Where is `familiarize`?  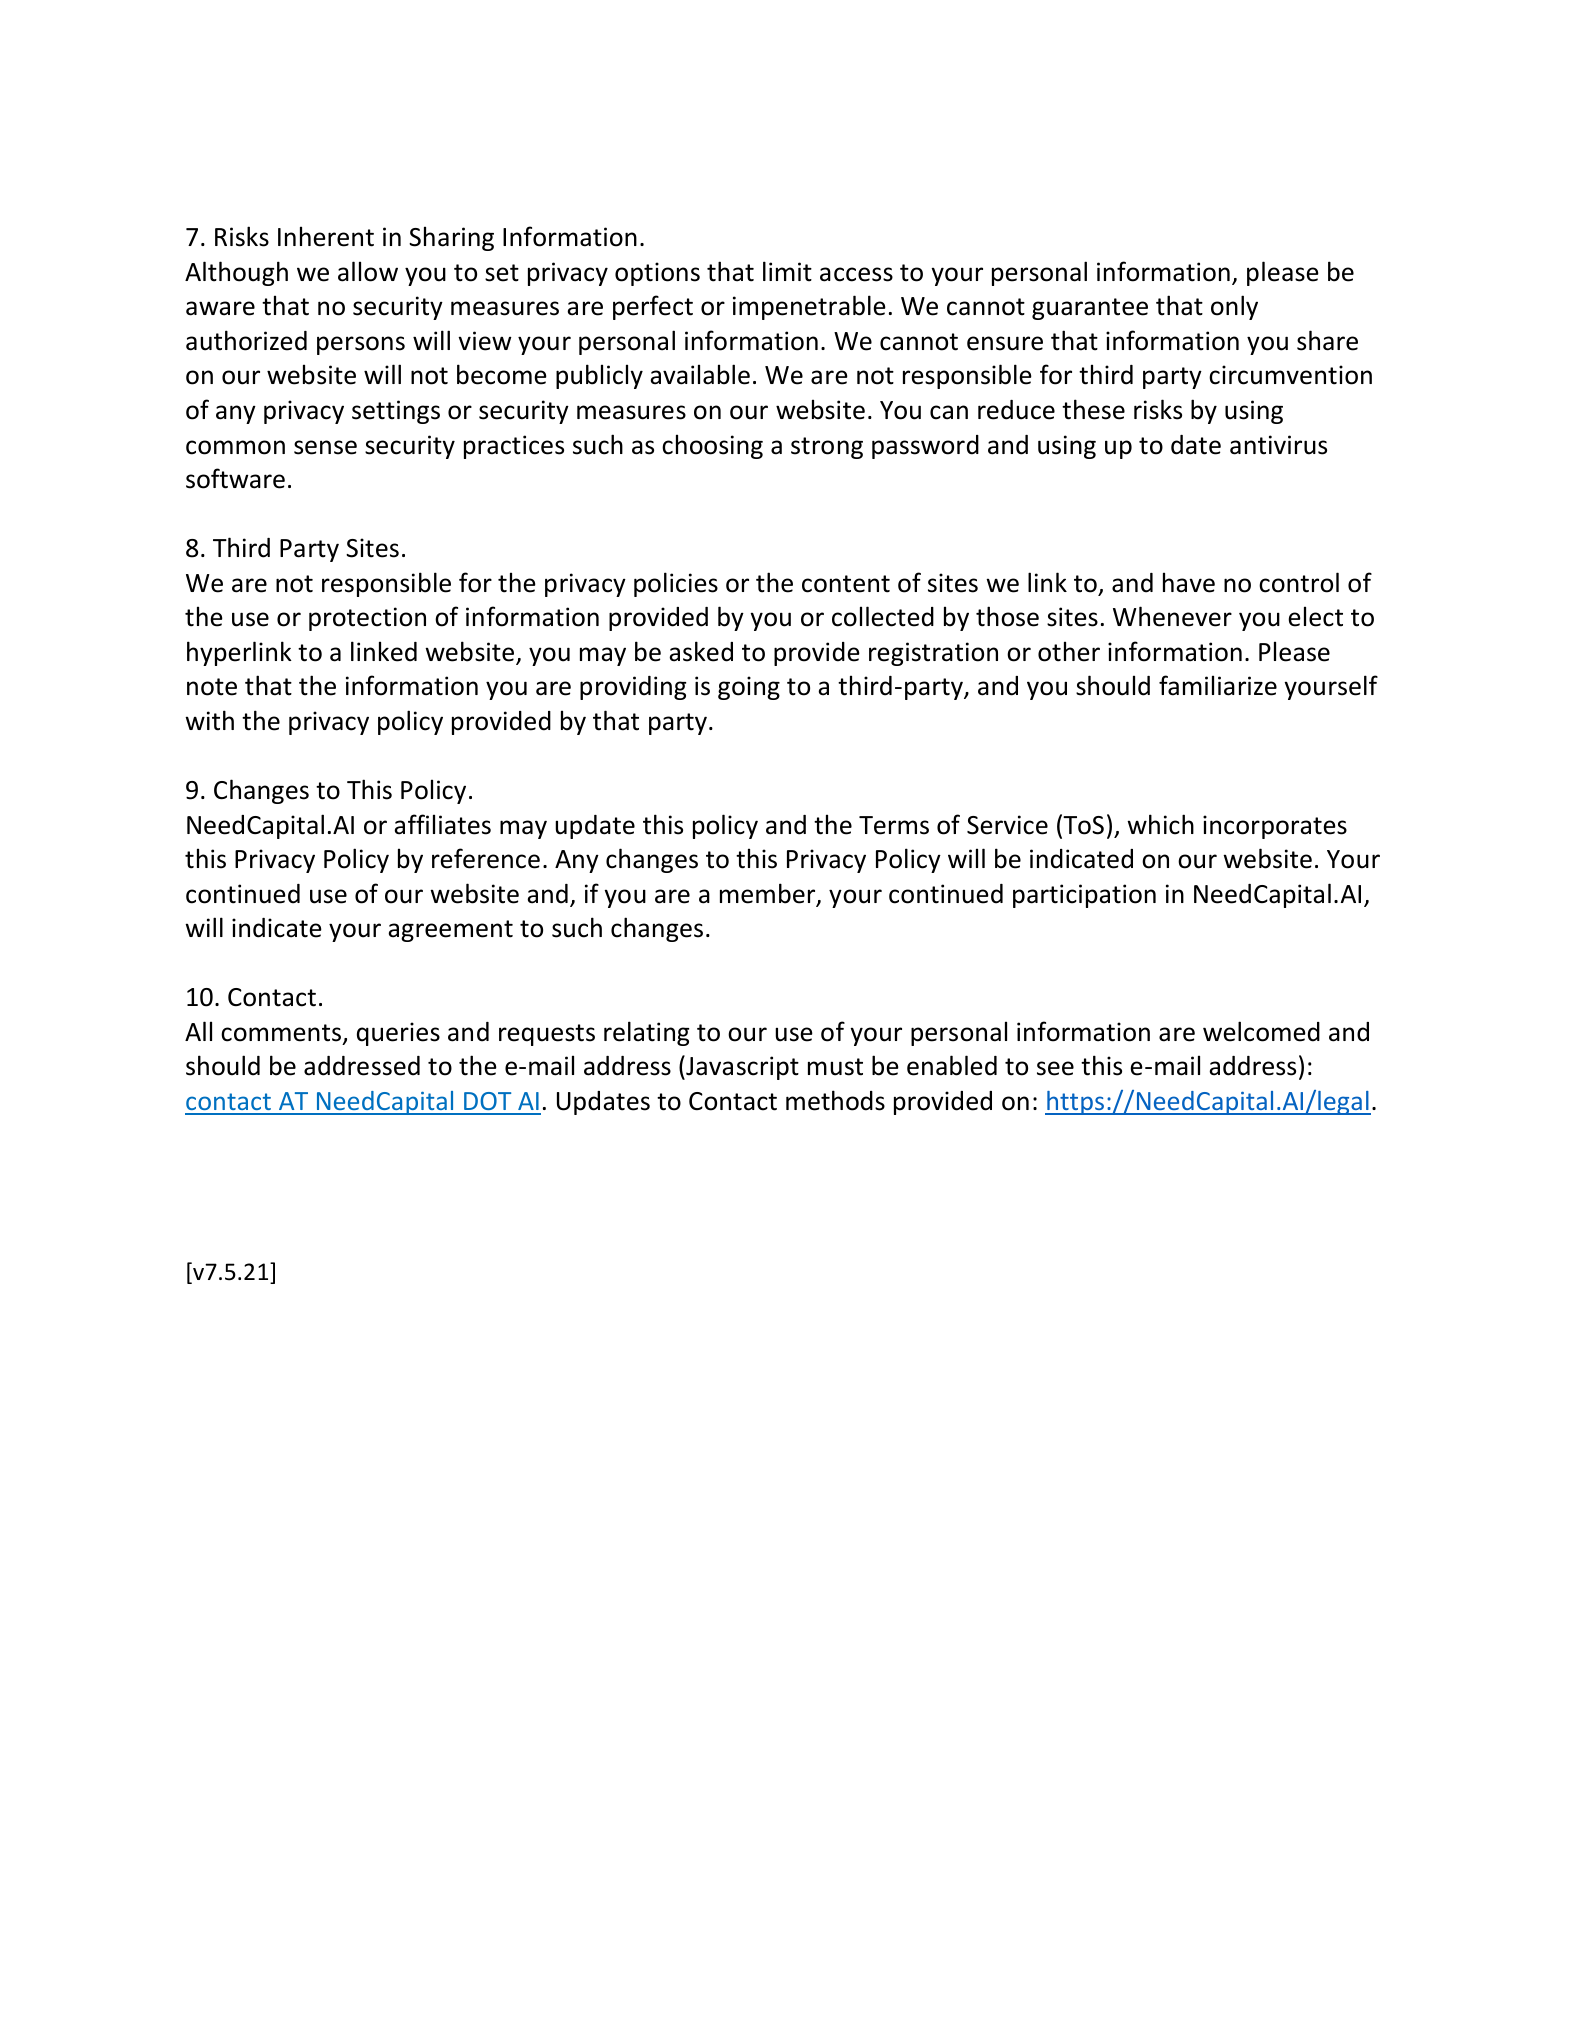 familiarize is located at coordinates (1218, 685).
